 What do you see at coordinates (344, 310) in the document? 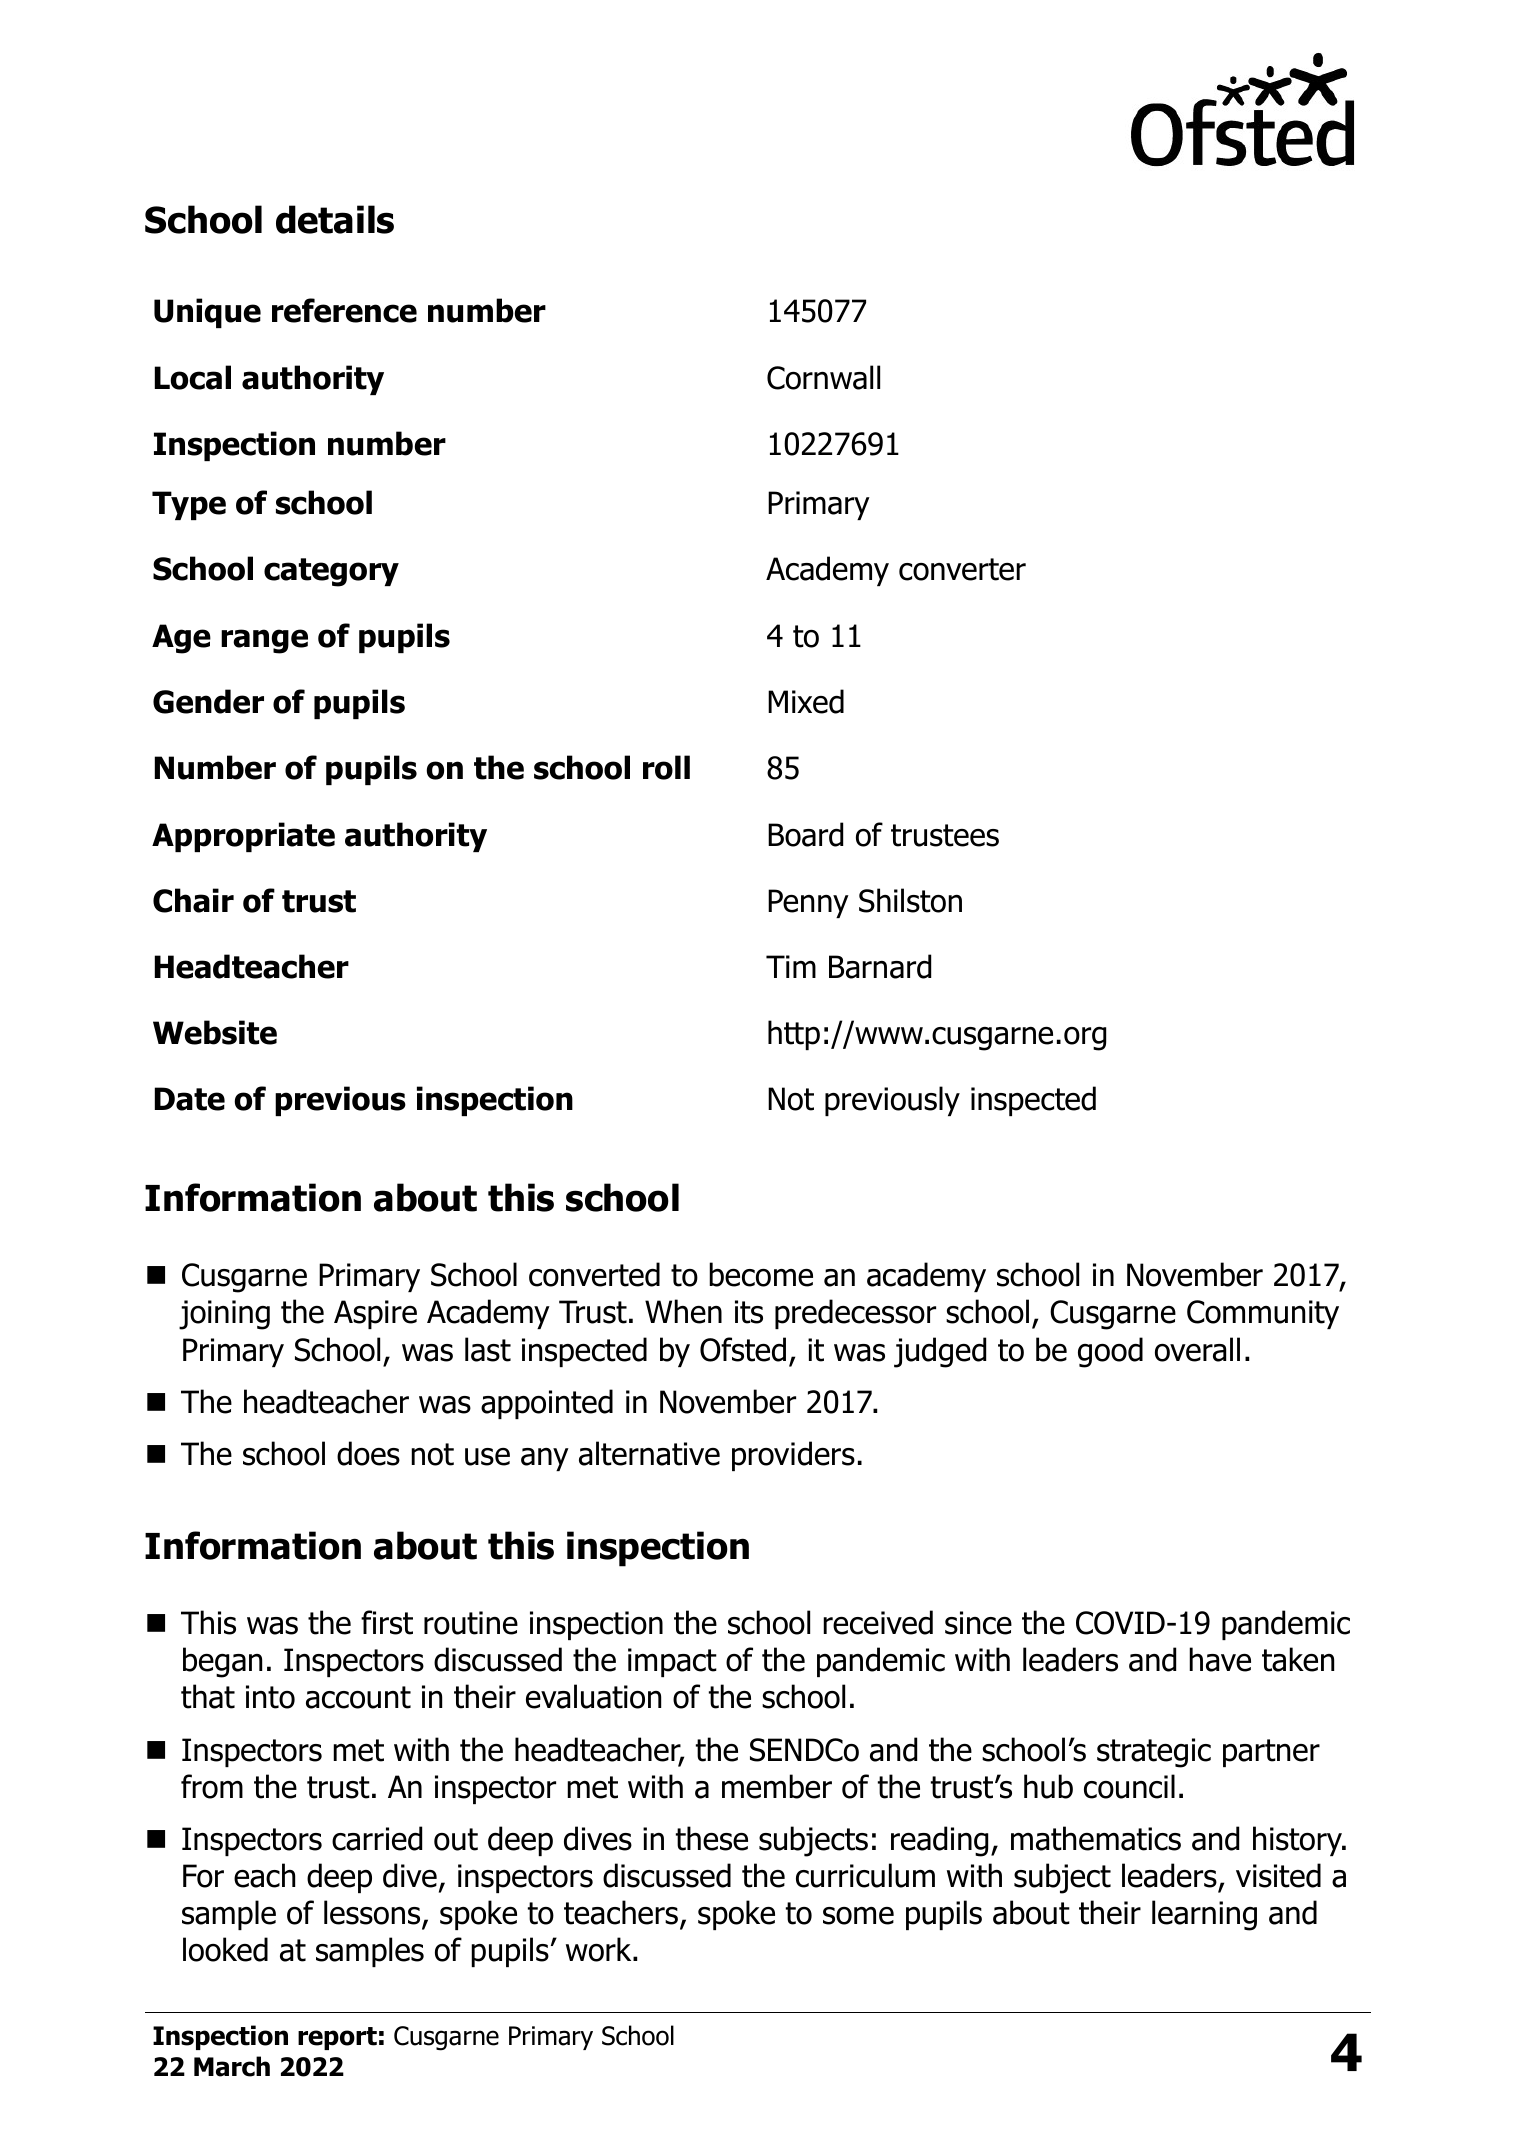
I see `reference` at bounding box center [344, 310].
